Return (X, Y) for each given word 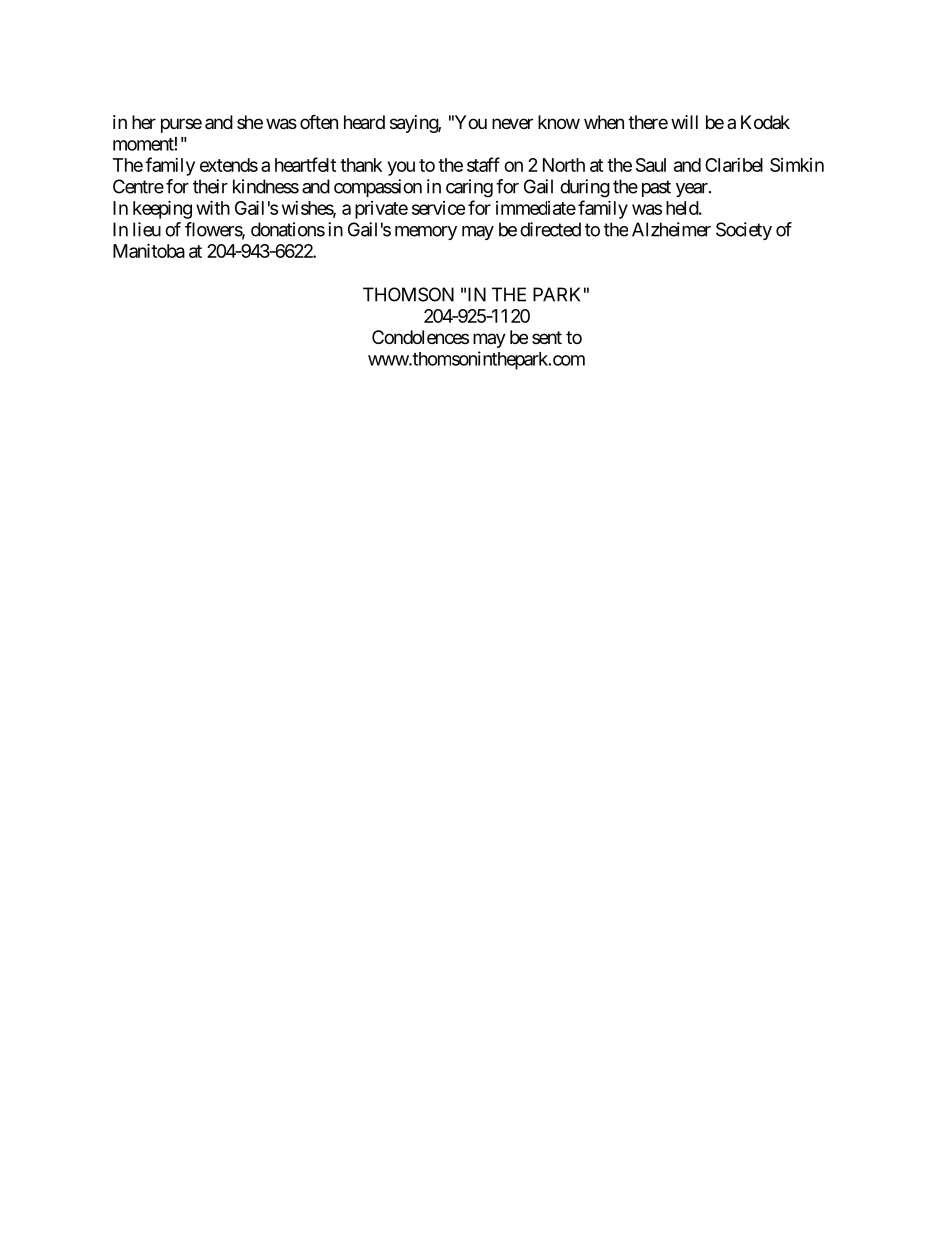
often (319, 121)
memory (426, 233)
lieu (147, 229)
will (684, 122)
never (512, 123)
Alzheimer (671, 229)
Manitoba (149, 250)
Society (744, 231)
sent (547, 337)
